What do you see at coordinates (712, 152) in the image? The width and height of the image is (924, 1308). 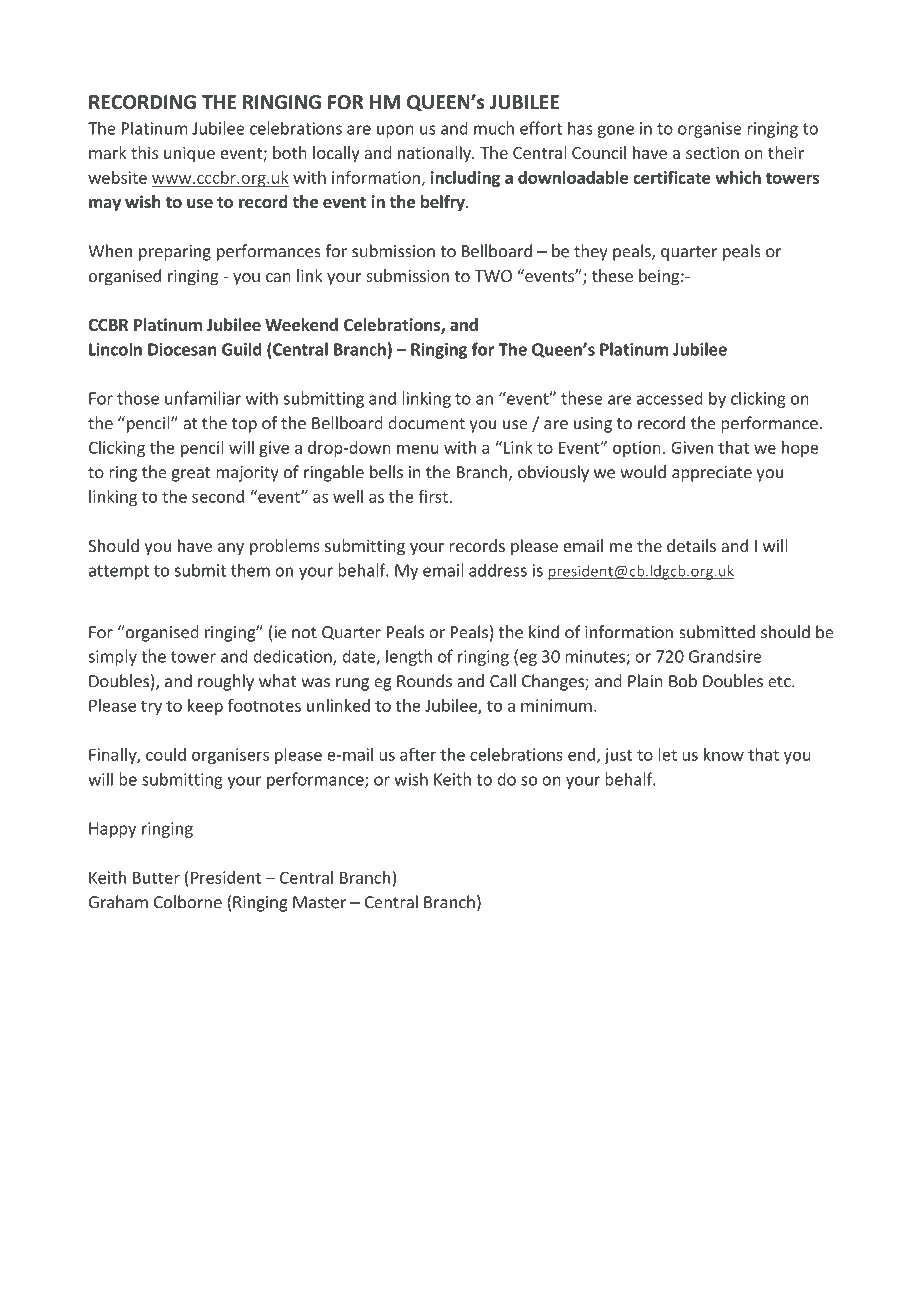 I see `section` at bounding box center [712, 152].
